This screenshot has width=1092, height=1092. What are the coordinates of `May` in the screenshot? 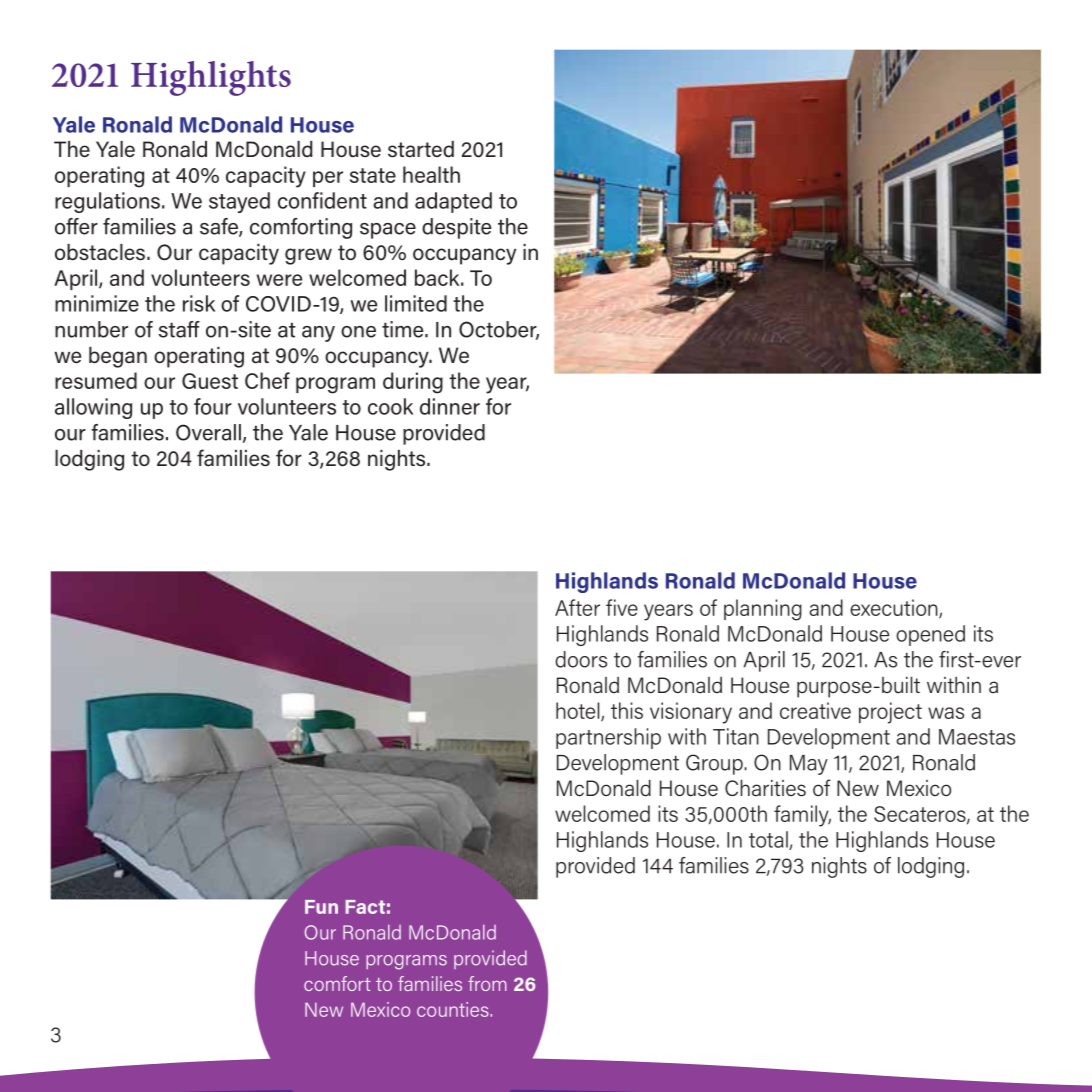 It's located at (809, 765).
